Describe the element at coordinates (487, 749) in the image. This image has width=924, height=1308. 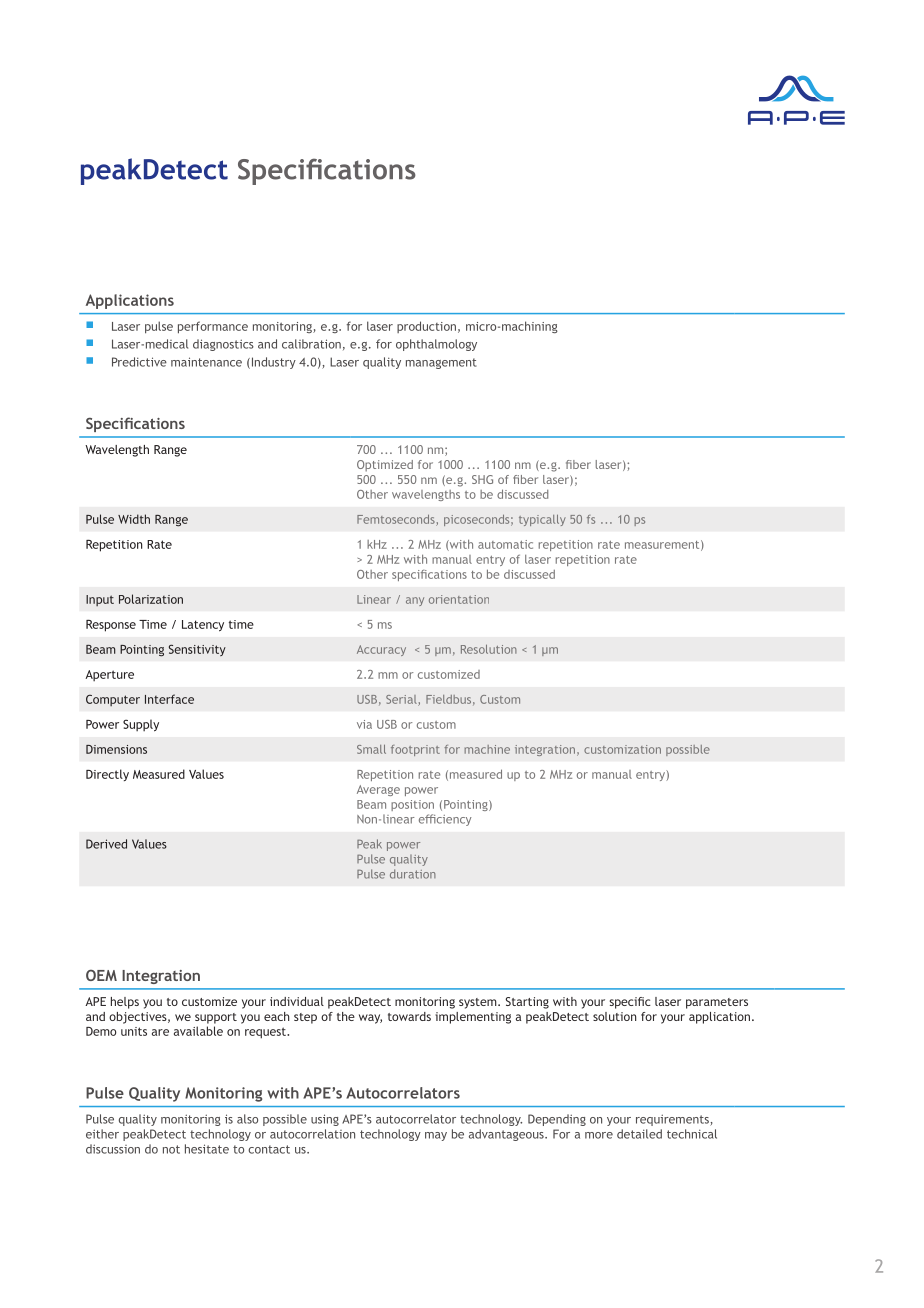
I see `machine` at that location.
